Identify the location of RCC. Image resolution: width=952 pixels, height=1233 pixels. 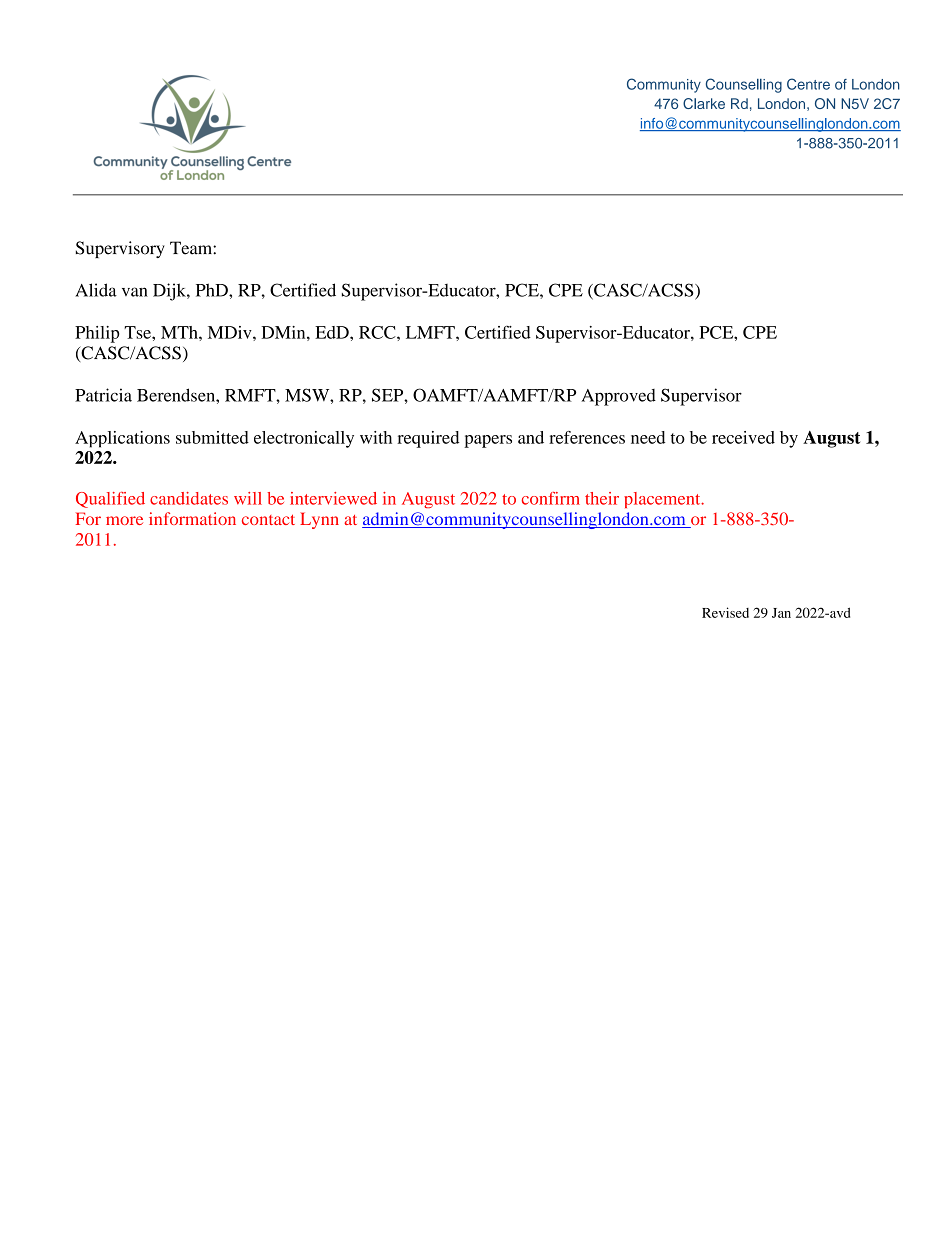
(378, 332).
